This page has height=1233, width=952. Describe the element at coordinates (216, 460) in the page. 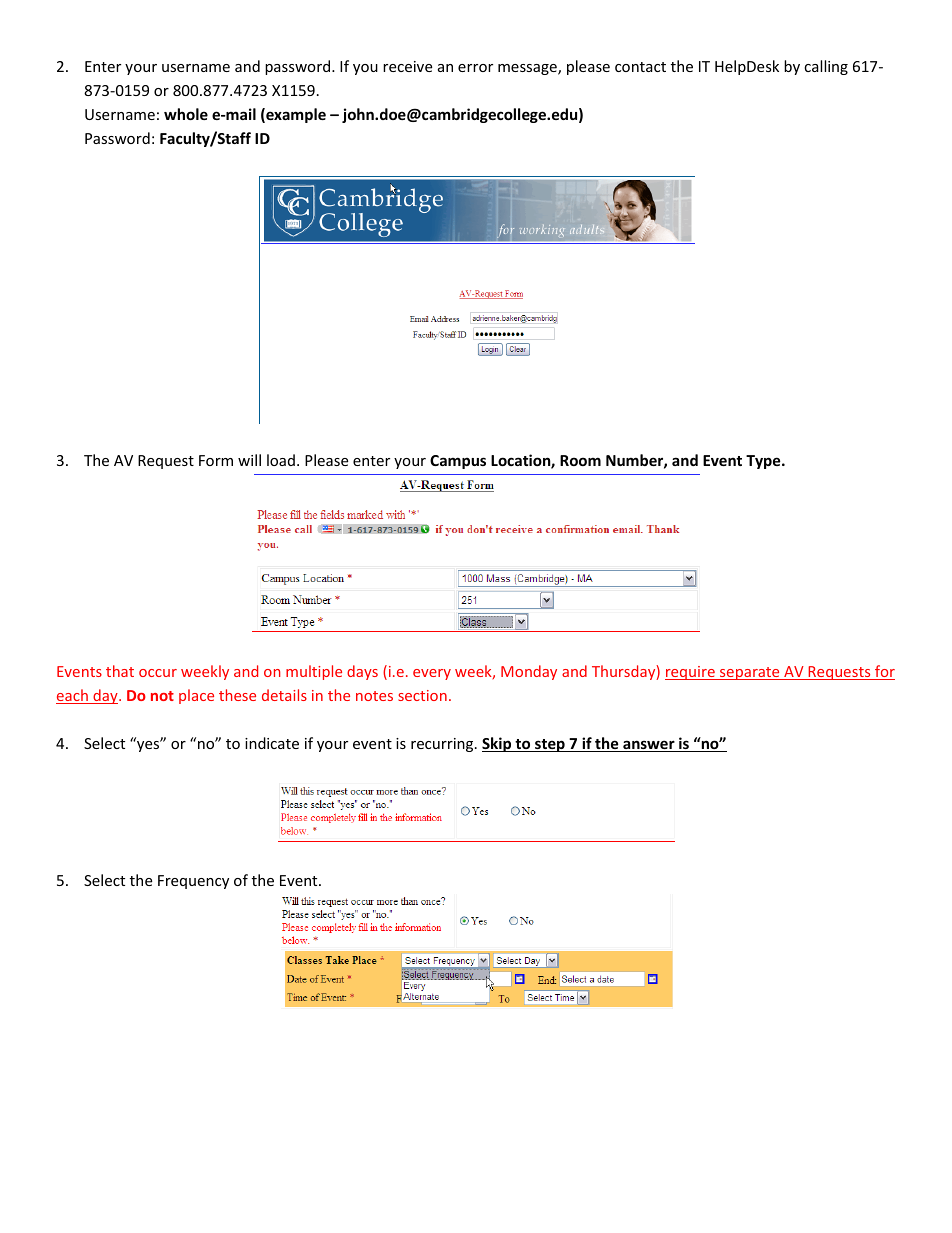

I see `Form` at that location.
